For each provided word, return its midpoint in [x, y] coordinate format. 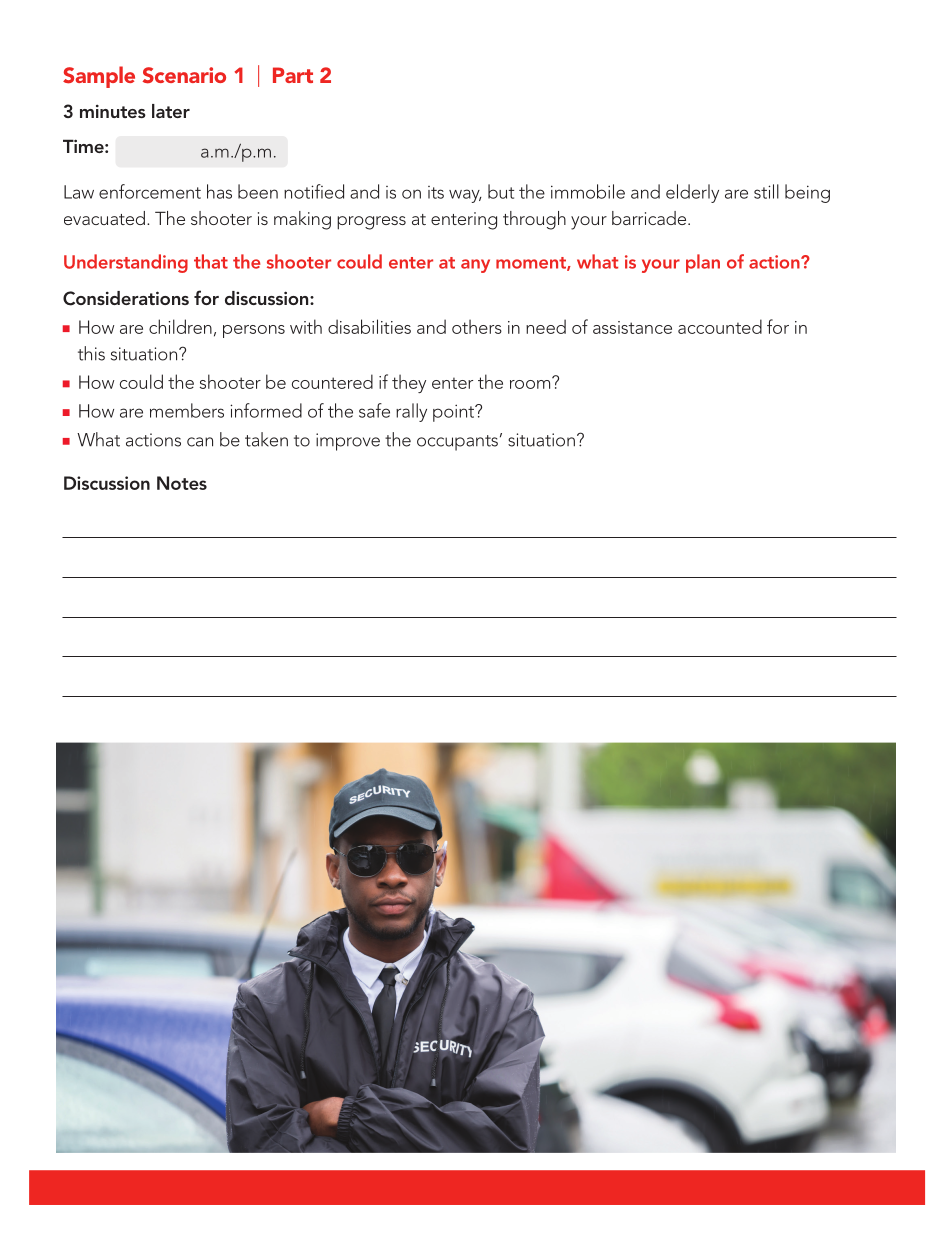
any [475, 266]
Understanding [126, 263]
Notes [182, 483]
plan [703, 263]
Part [293, 75]
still [766, 191]
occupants [457, 443]
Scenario [184, 75]
